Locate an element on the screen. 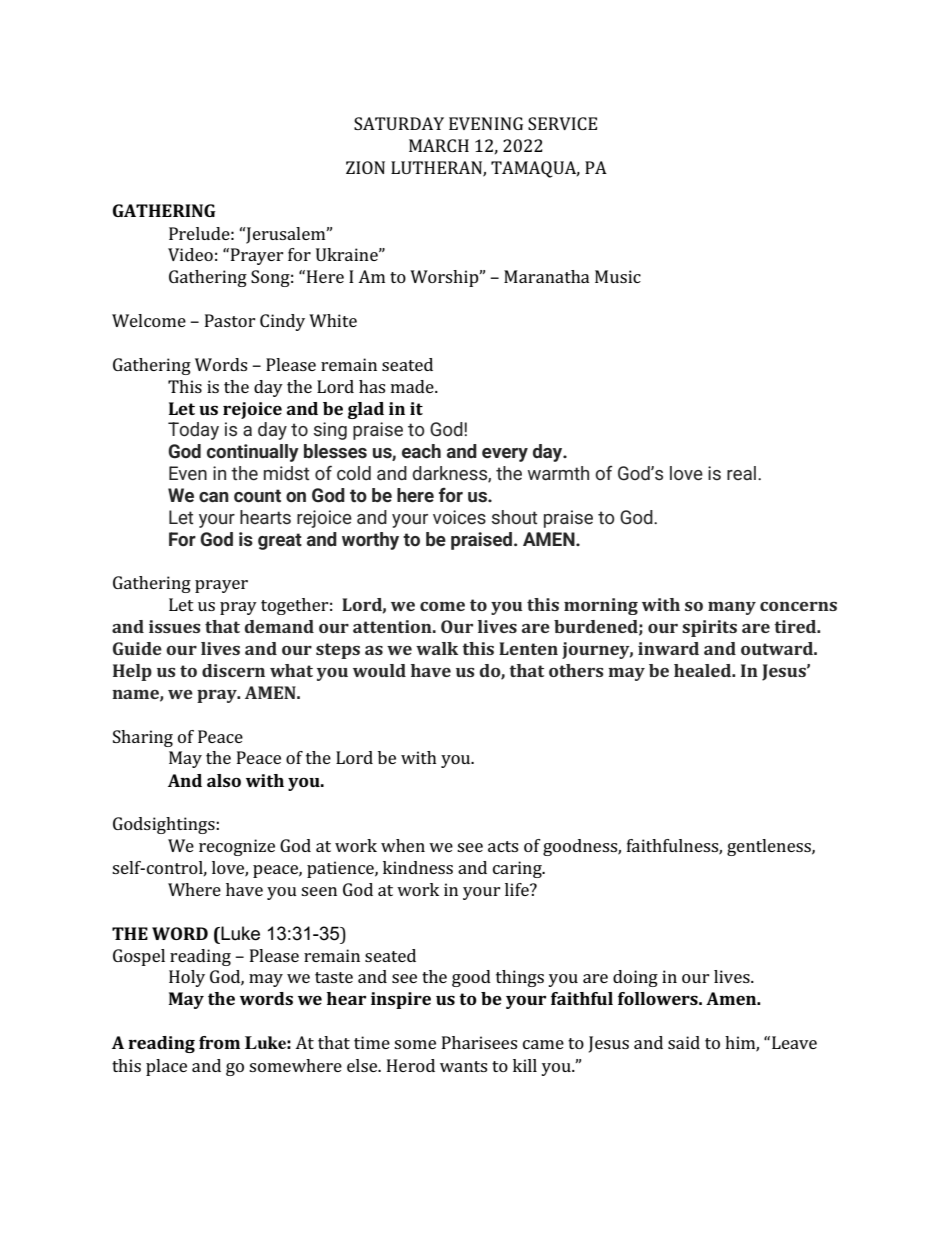  from is located at coordinates (219, 1042).
